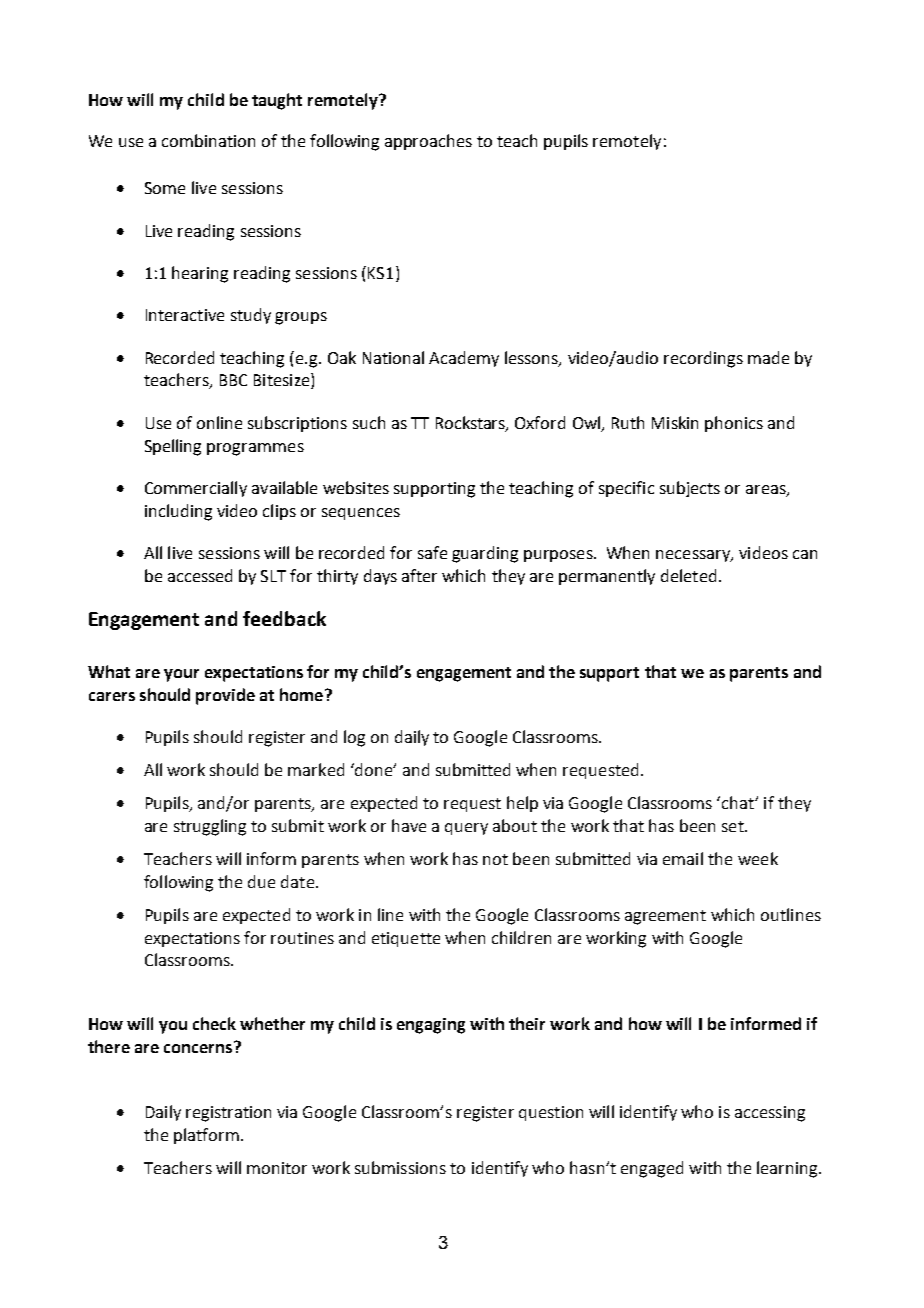  I want to click on your, so click(181, 675).
